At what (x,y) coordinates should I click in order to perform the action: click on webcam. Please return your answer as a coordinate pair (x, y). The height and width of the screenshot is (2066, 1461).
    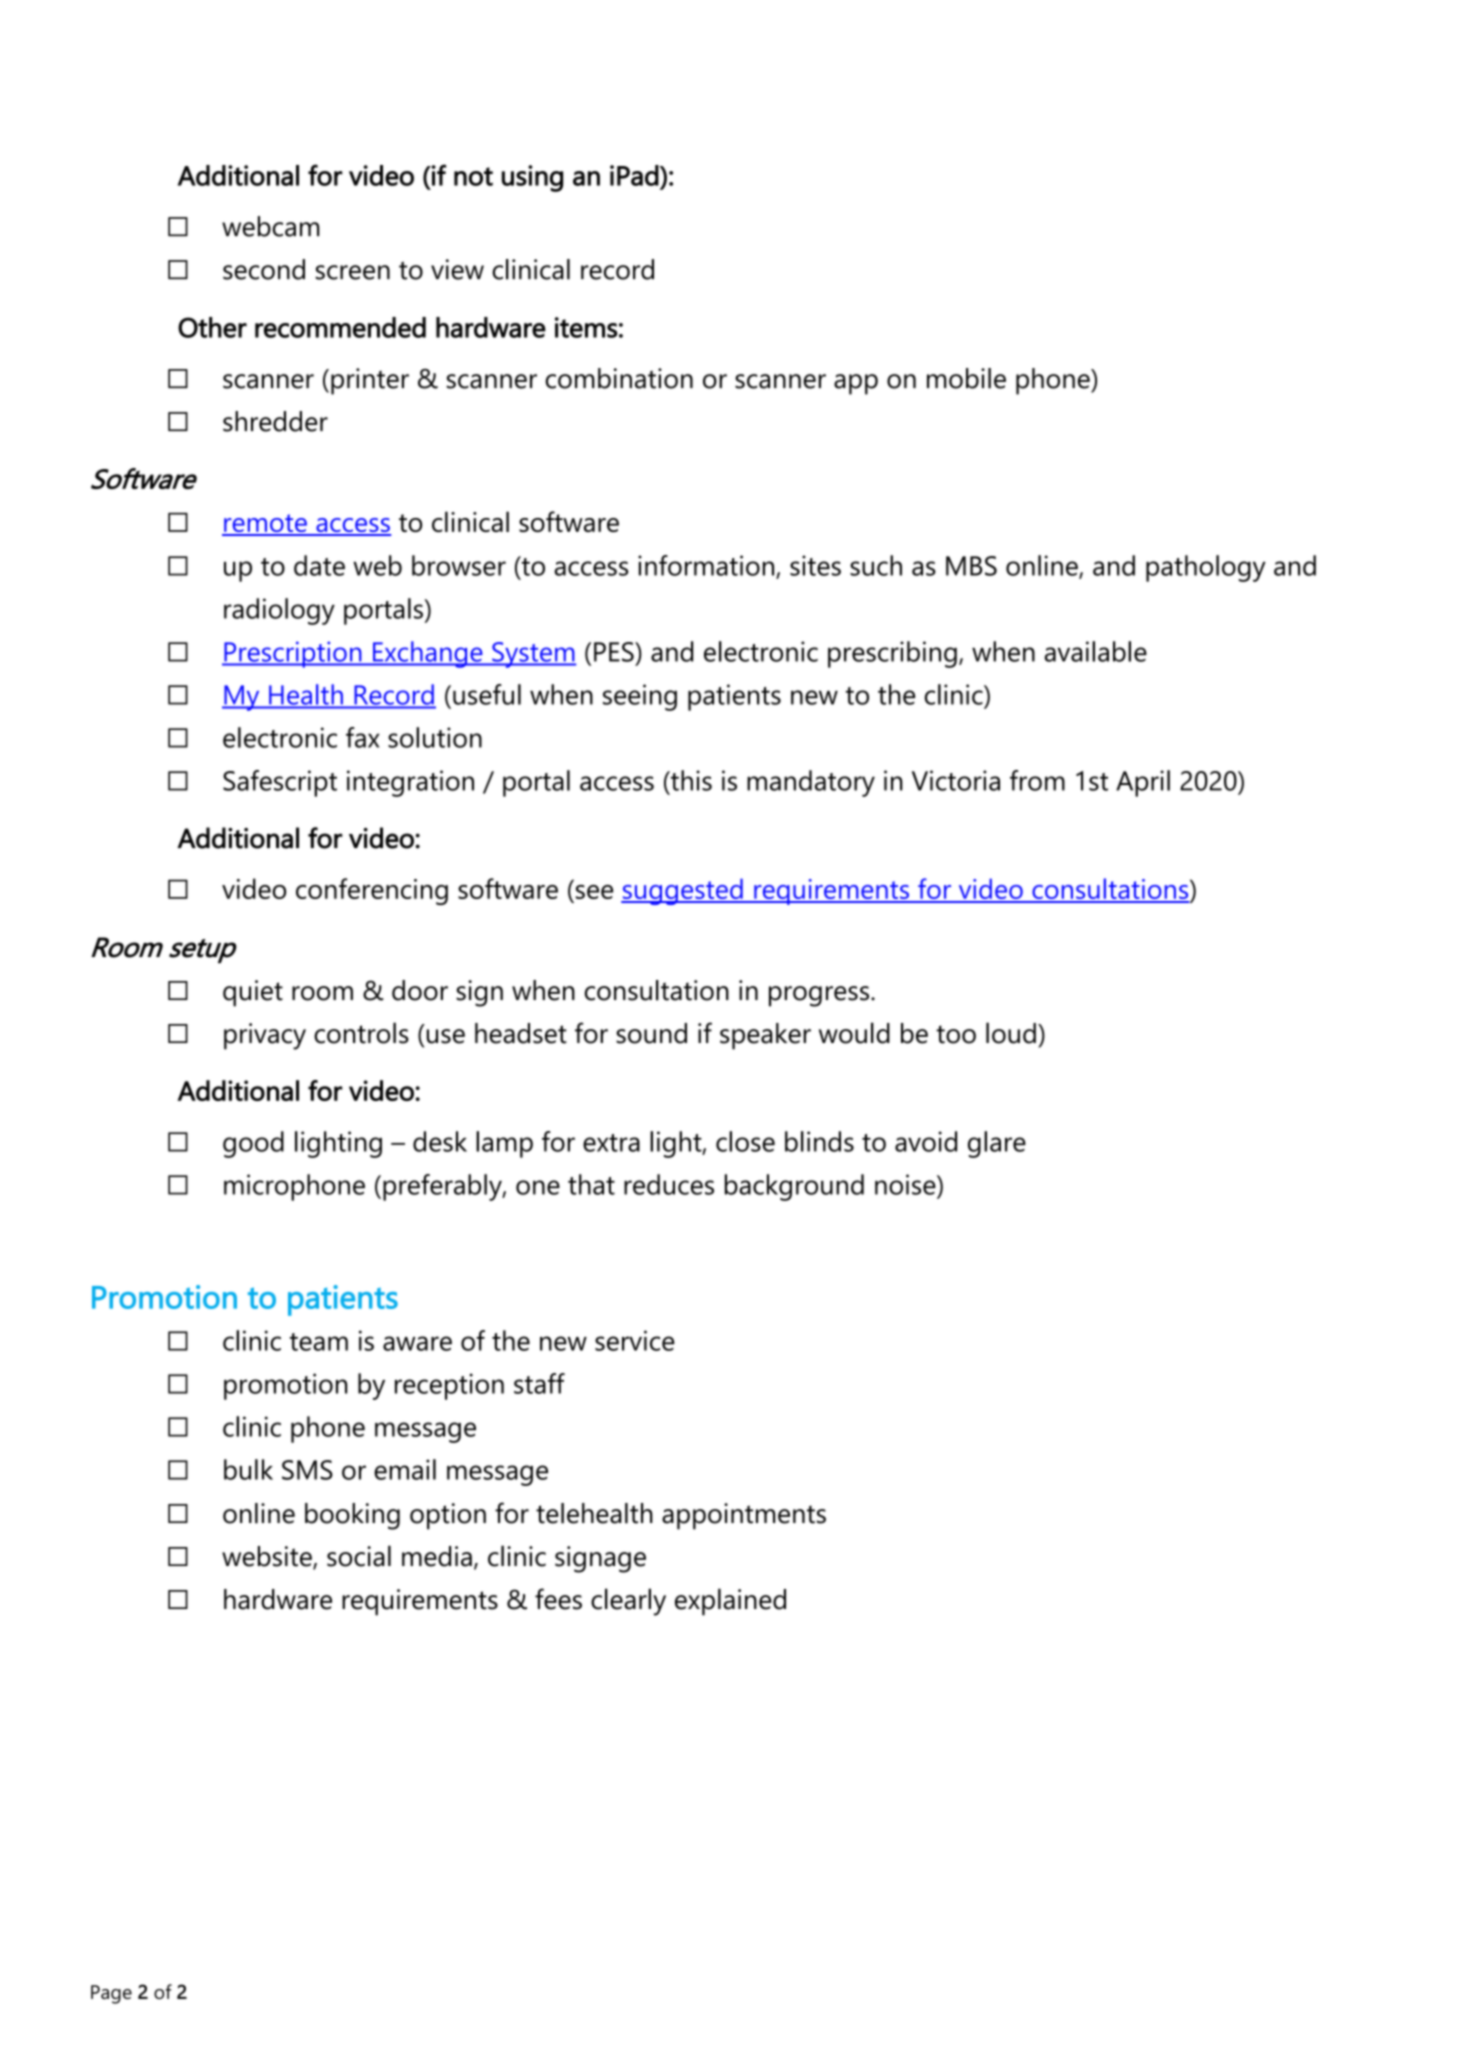
    Looking at the image, I should click on (270, 226).
